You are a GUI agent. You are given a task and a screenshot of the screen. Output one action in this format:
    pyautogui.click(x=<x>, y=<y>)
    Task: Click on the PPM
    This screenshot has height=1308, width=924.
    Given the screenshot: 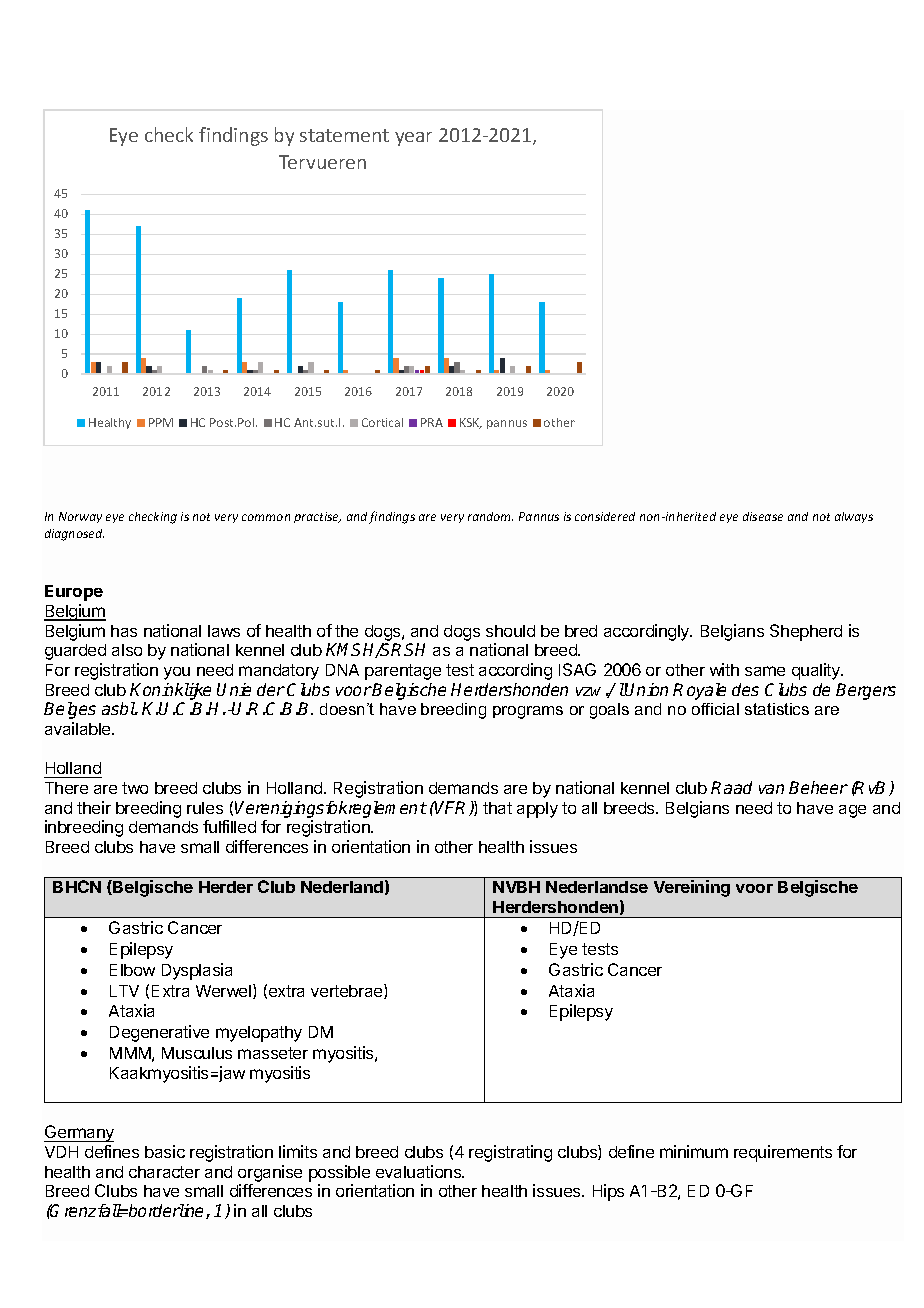 What is the action you would take?
    pyautogui.click(x=161, y=422)
